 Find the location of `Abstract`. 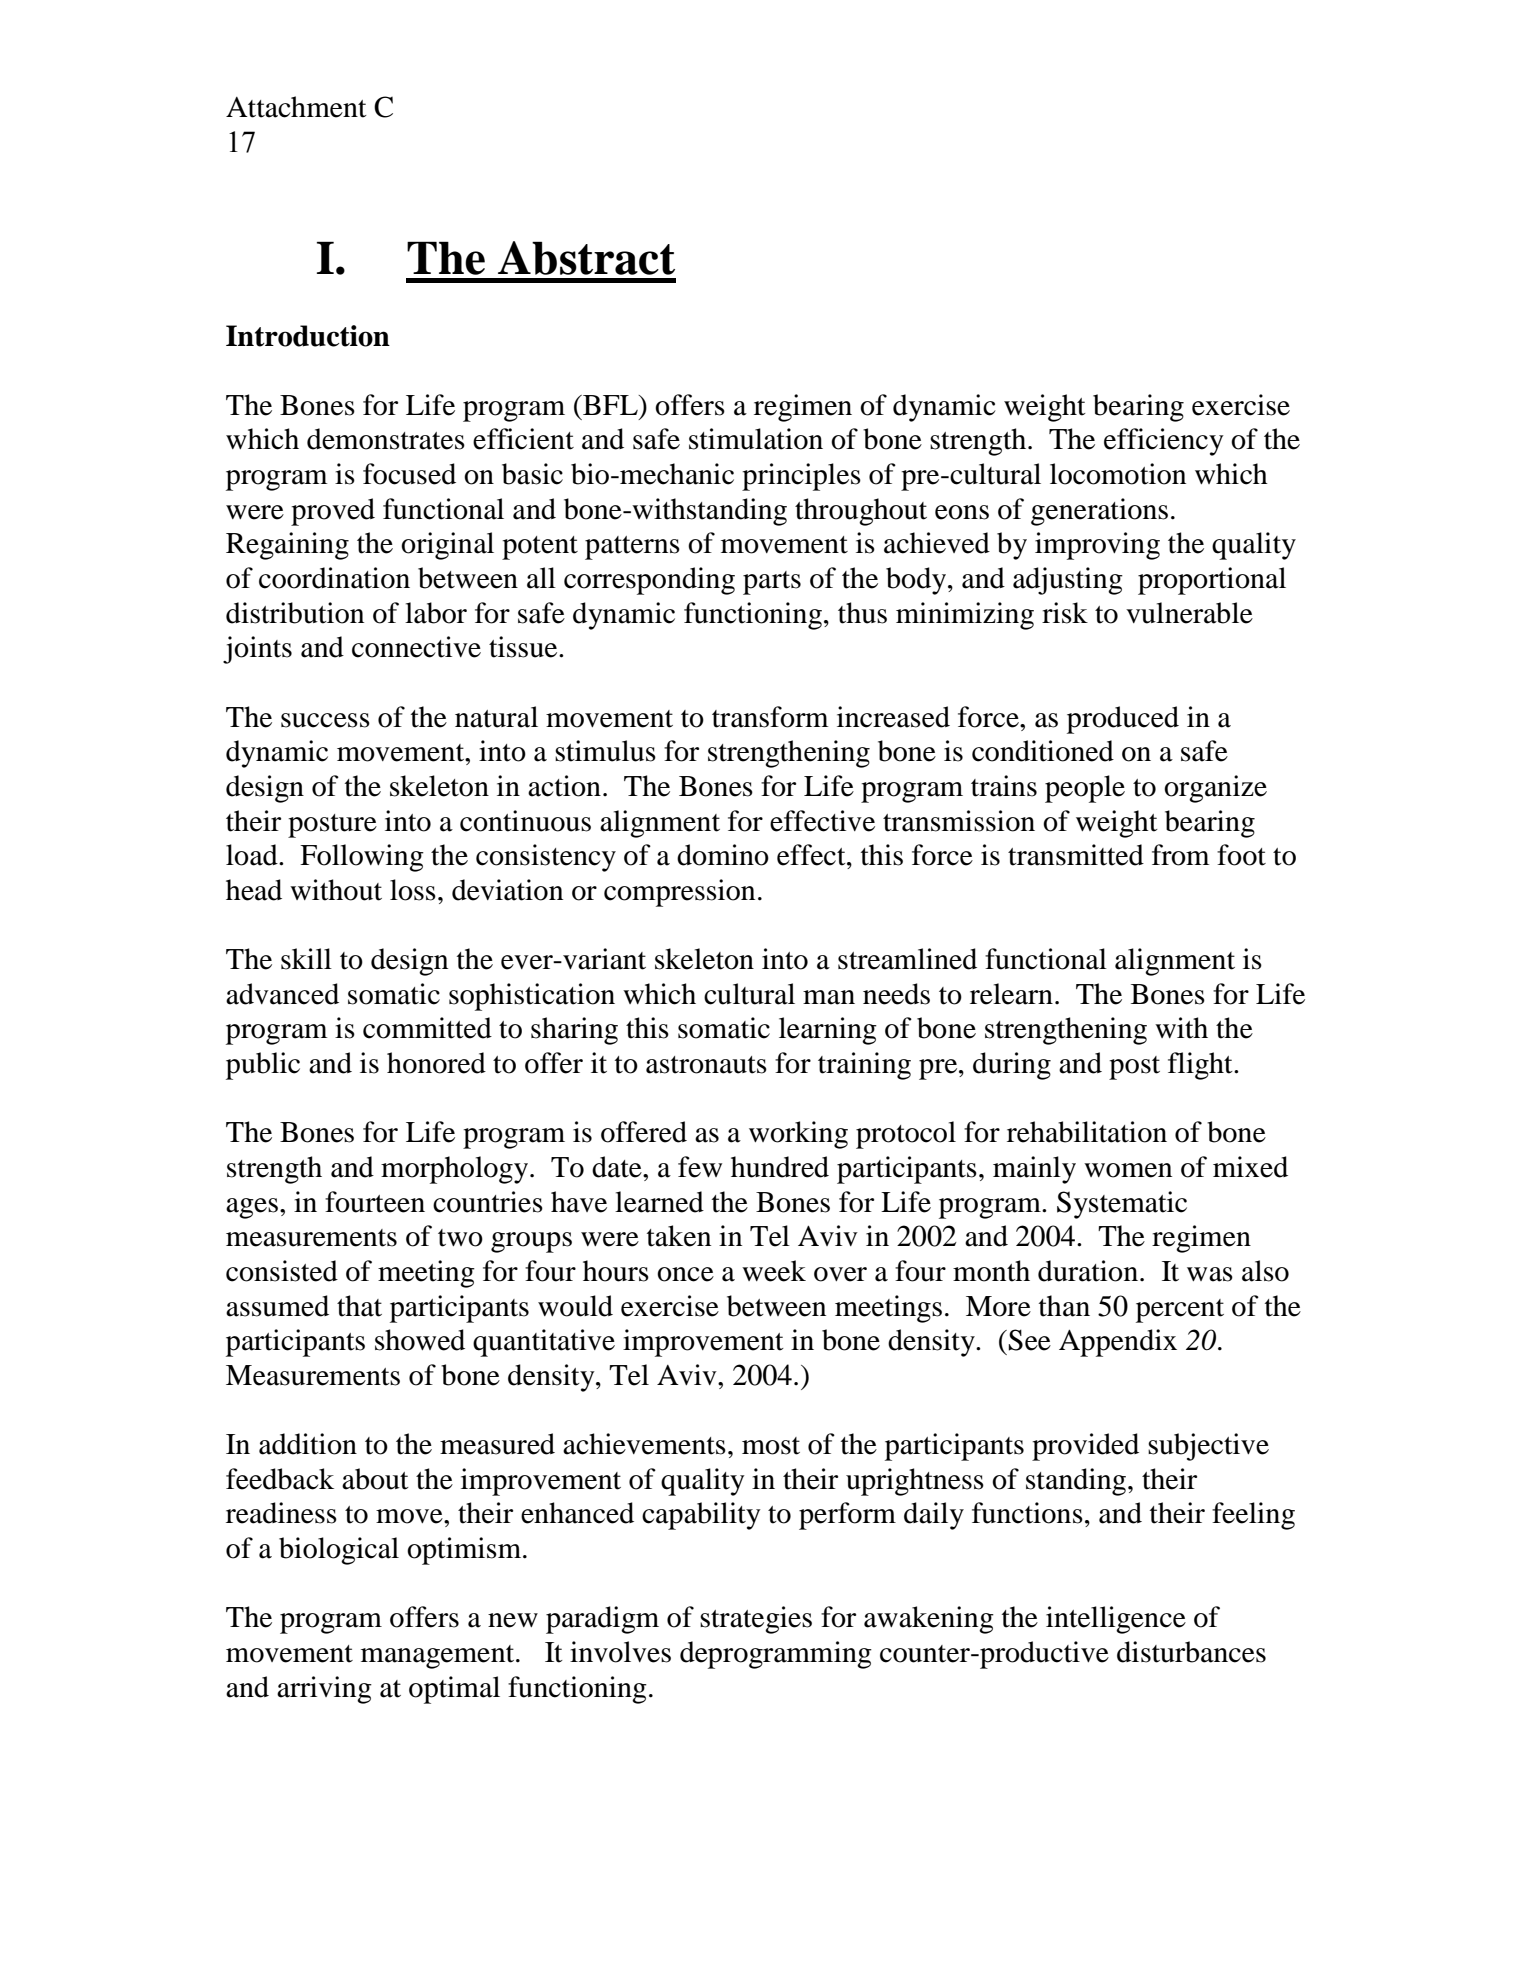

Abstract is located at coordinates (586, 258).
